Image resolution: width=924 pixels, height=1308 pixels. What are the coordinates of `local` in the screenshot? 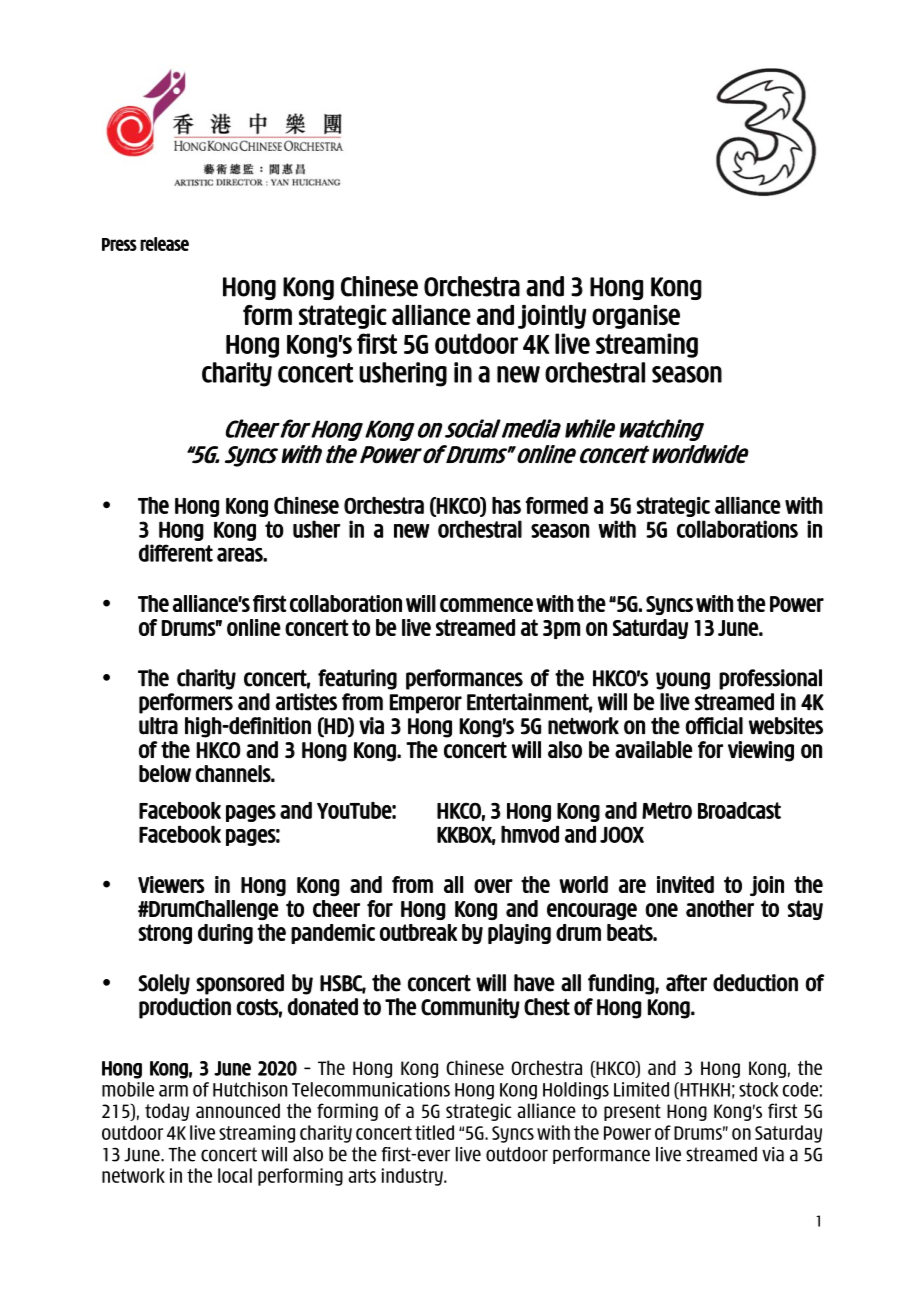 It's located at (235, 1175).
